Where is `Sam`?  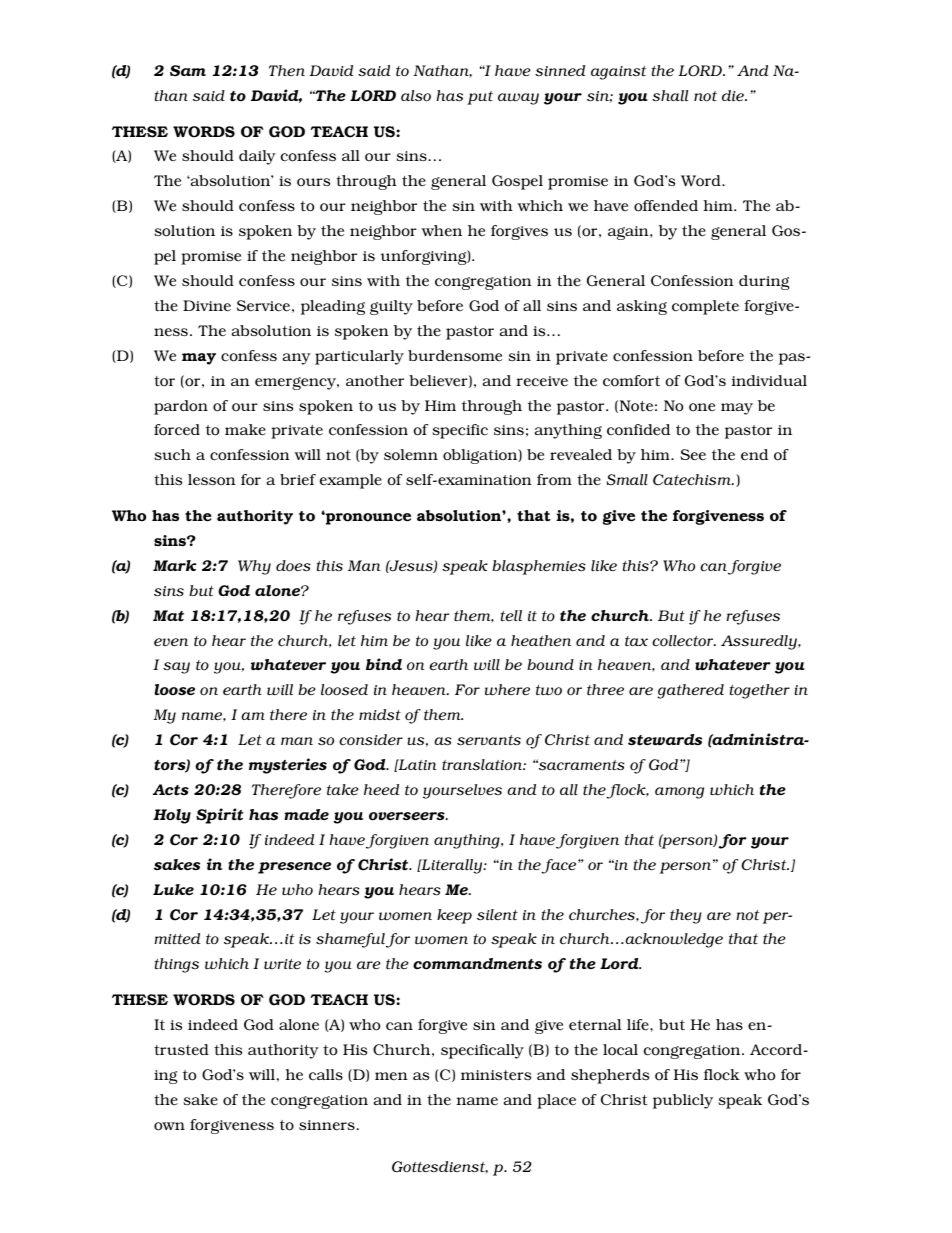 Sam is located at coordinates (188, 71).
